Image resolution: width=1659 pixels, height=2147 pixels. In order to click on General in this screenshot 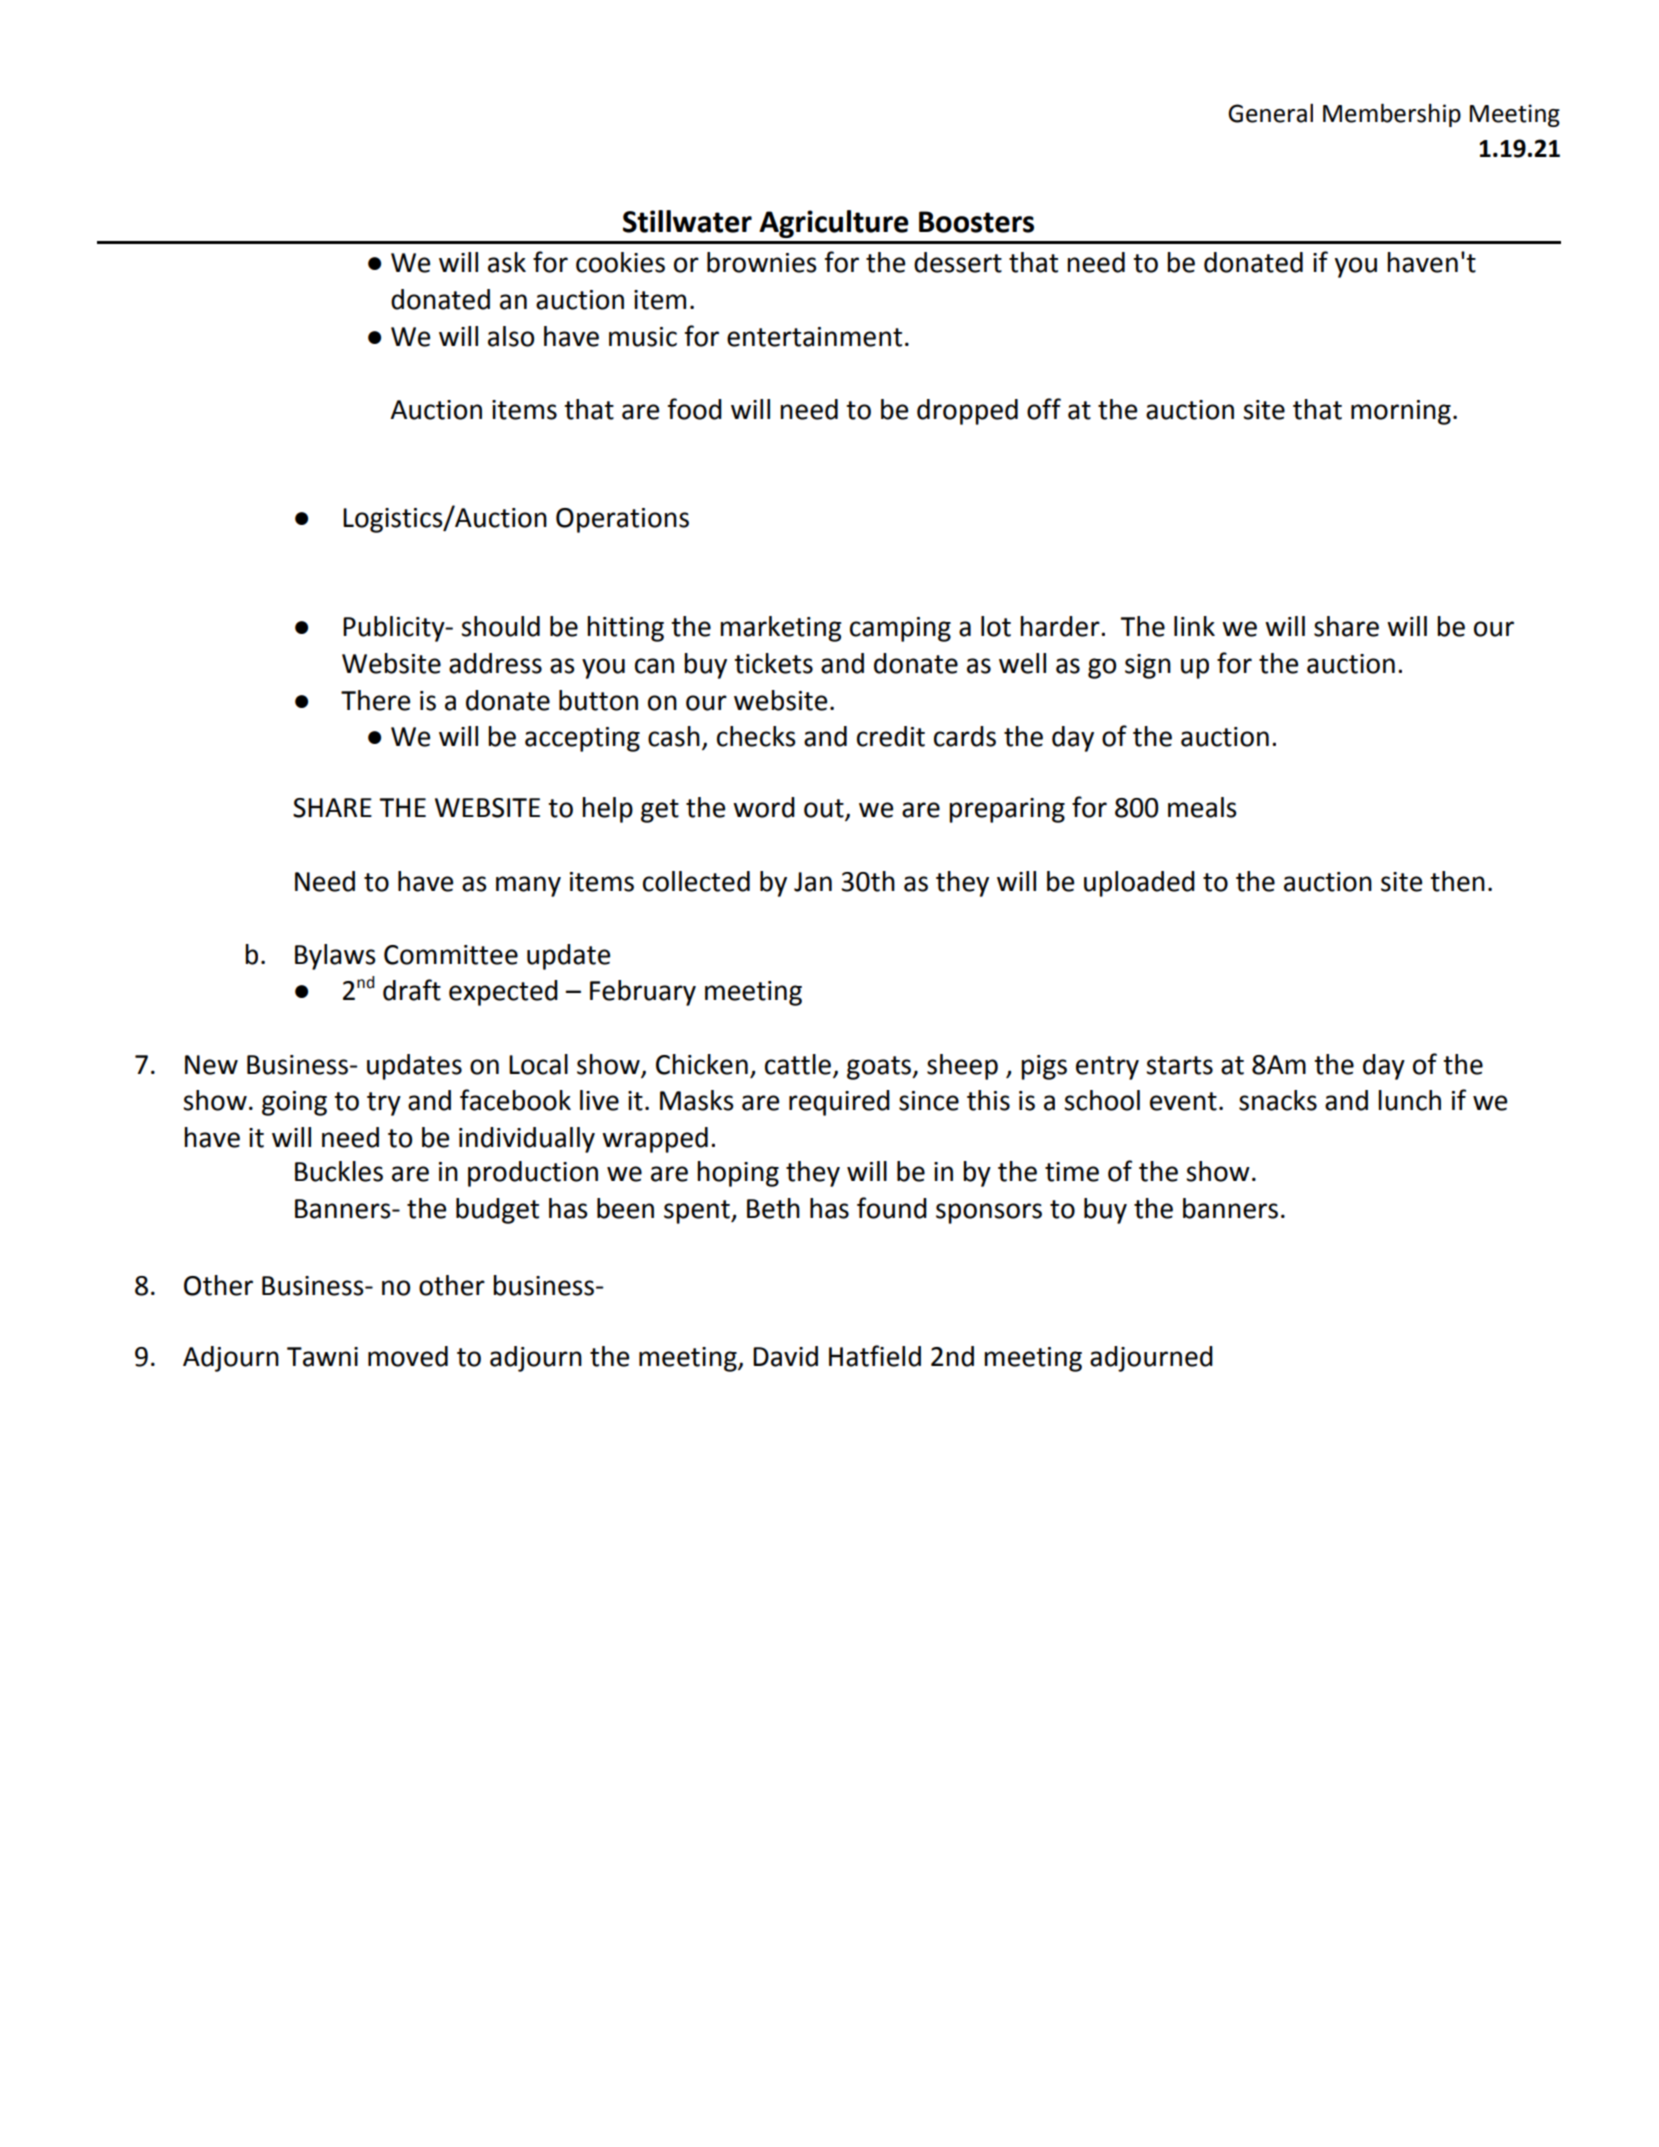, I will do `click(1270, 113)`.
